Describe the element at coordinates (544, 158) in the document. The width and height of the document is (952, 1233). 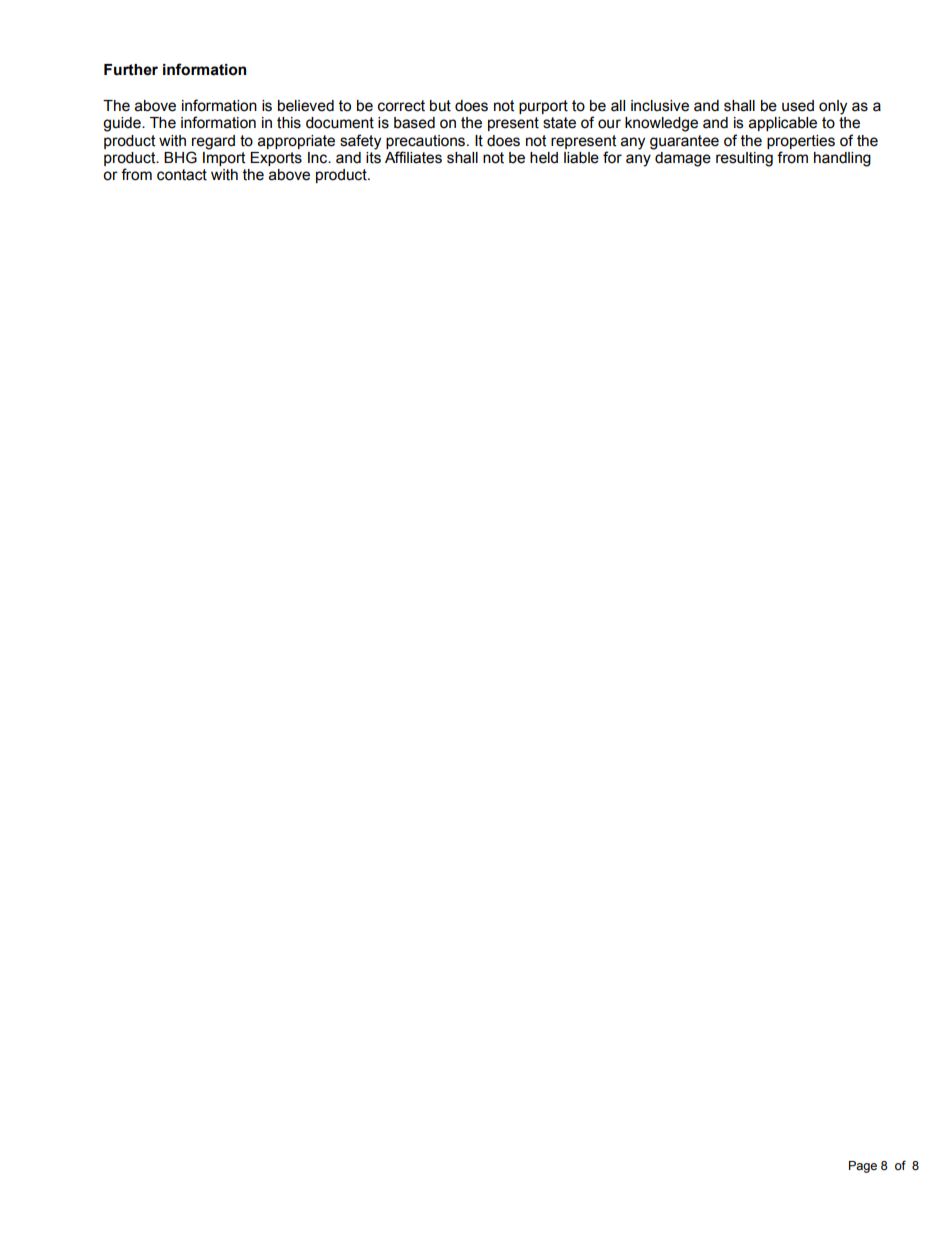
I see `held` at that location.
